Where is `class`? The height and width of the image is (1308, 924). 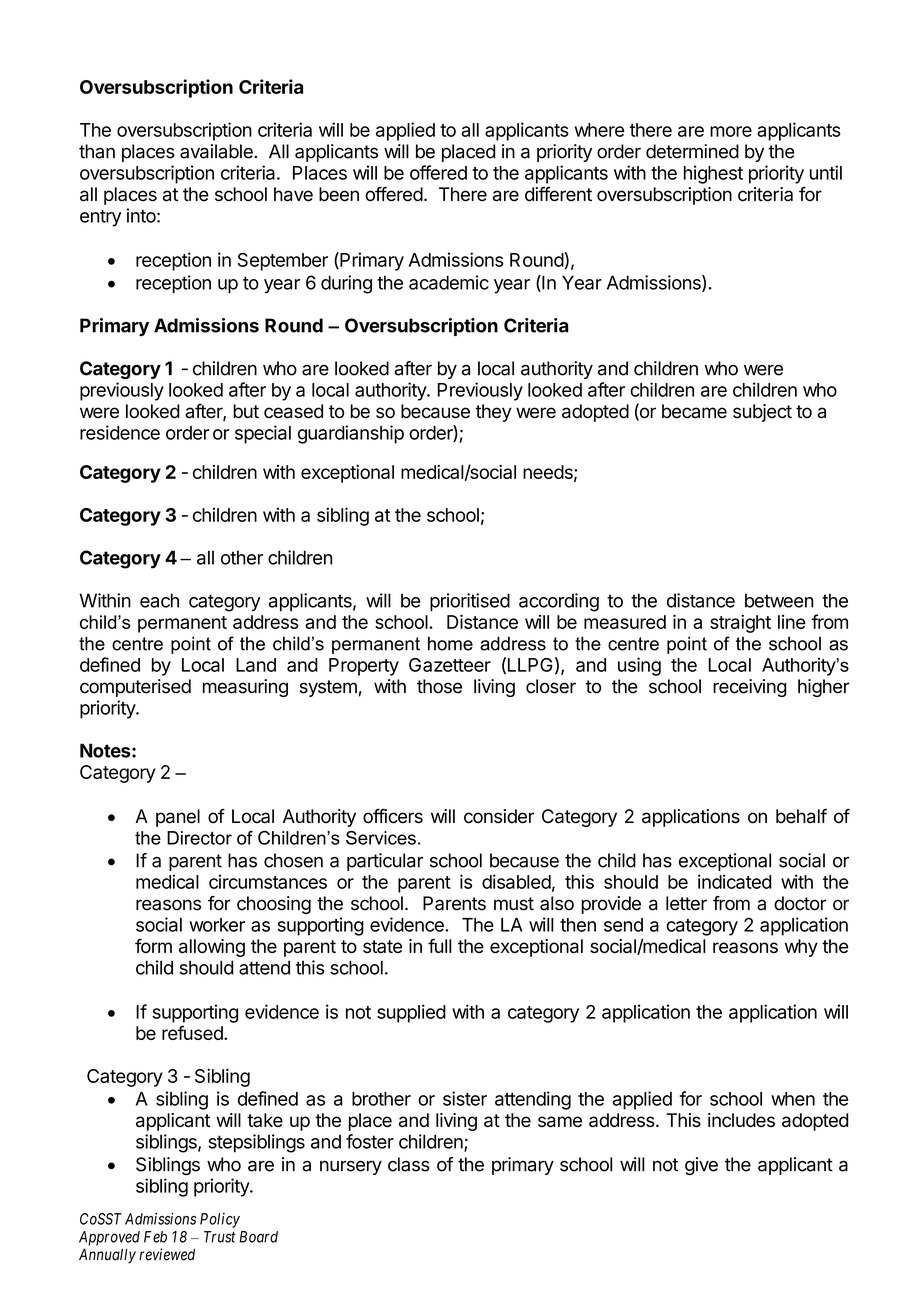 class is located at coordinates (409, 1164).
